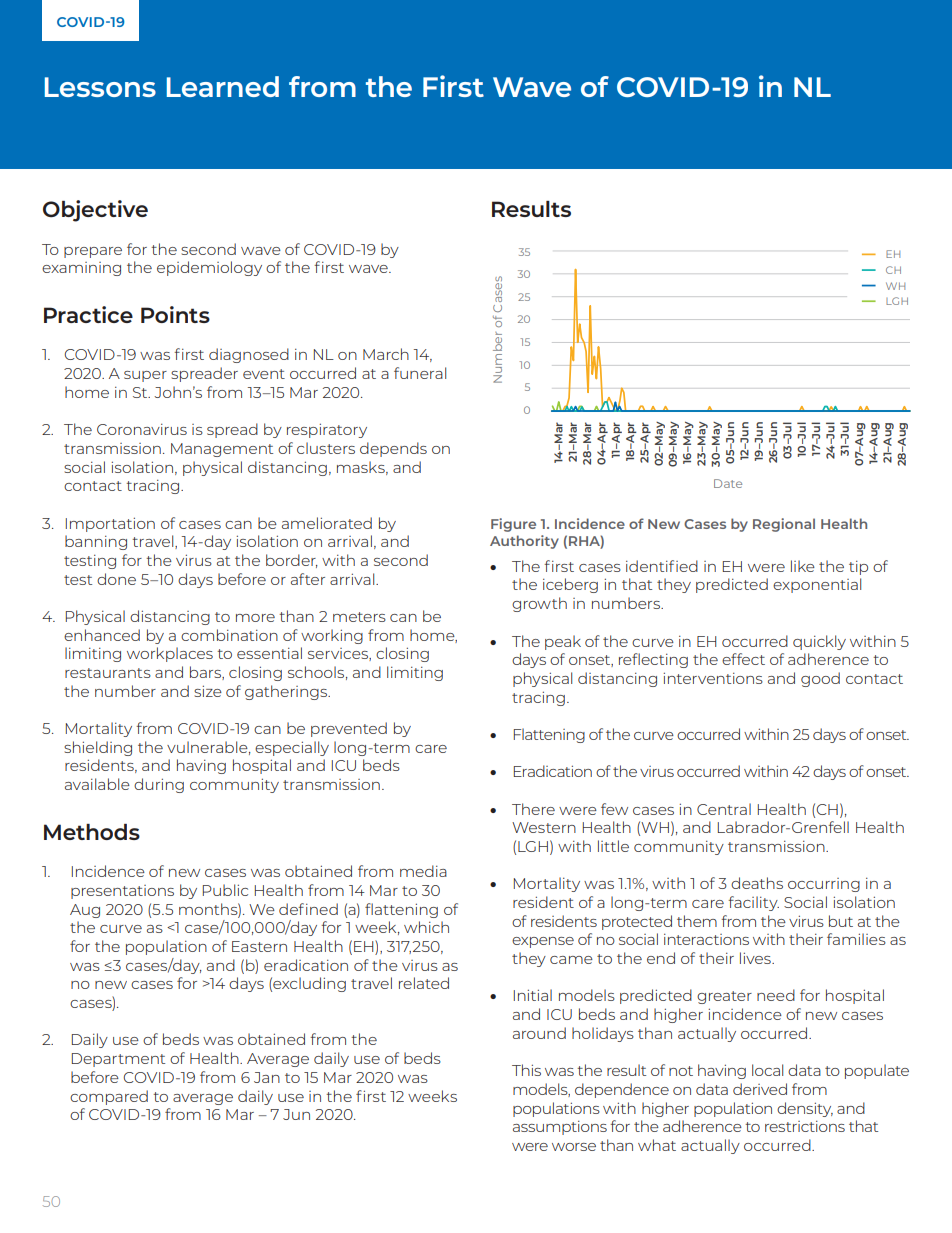 This document has width=952, height=1233. What do you see at coordinates (209, 268) in the document?
I see `epidemiology` at bounding box center [209, 268].
